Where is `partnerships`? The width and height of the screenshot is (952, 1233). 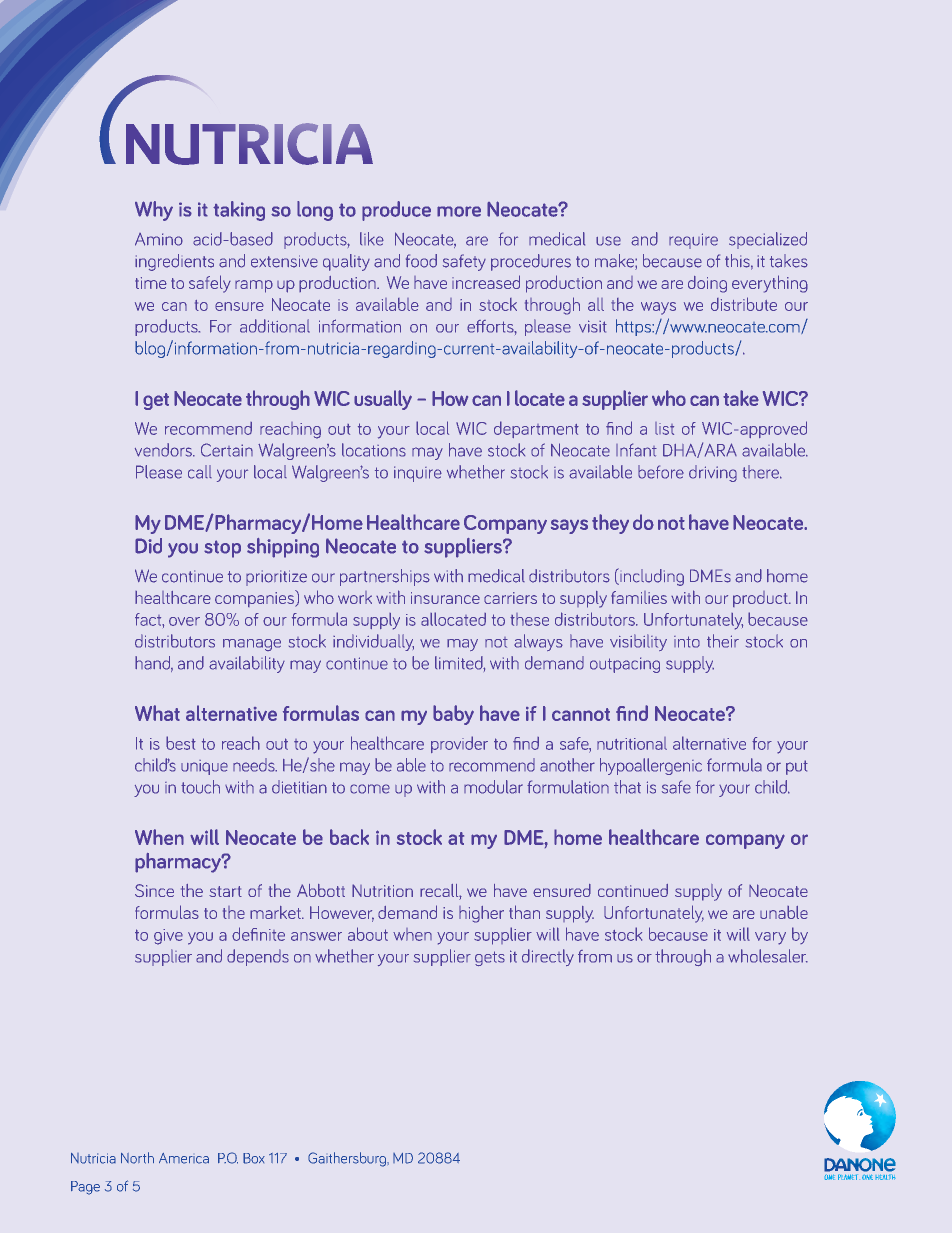 partnerships is located at coordinates (385, 577).
